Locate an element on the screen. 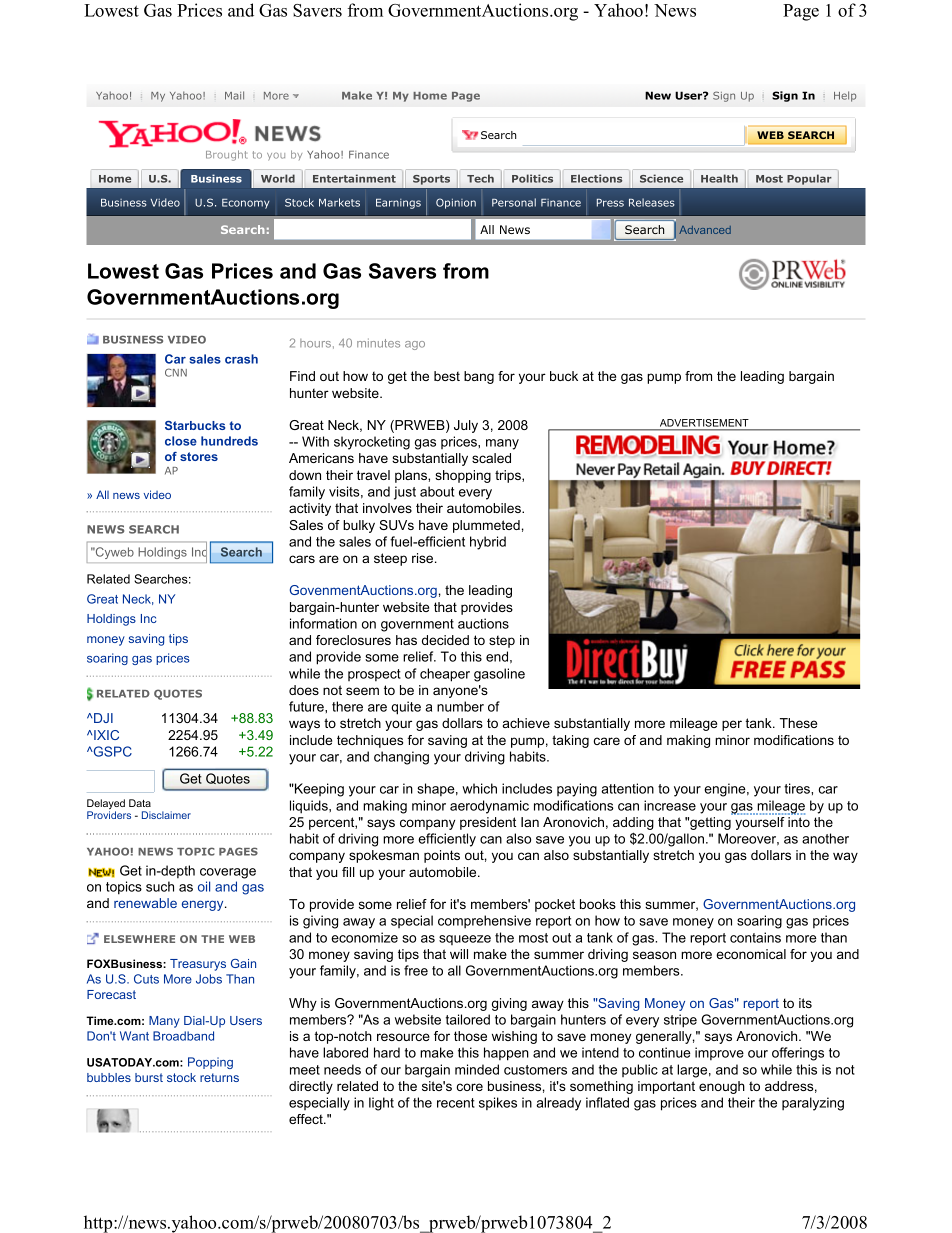 The width and height of the screenshot is (952, 1233). These is located at coordinates (798, 723).
